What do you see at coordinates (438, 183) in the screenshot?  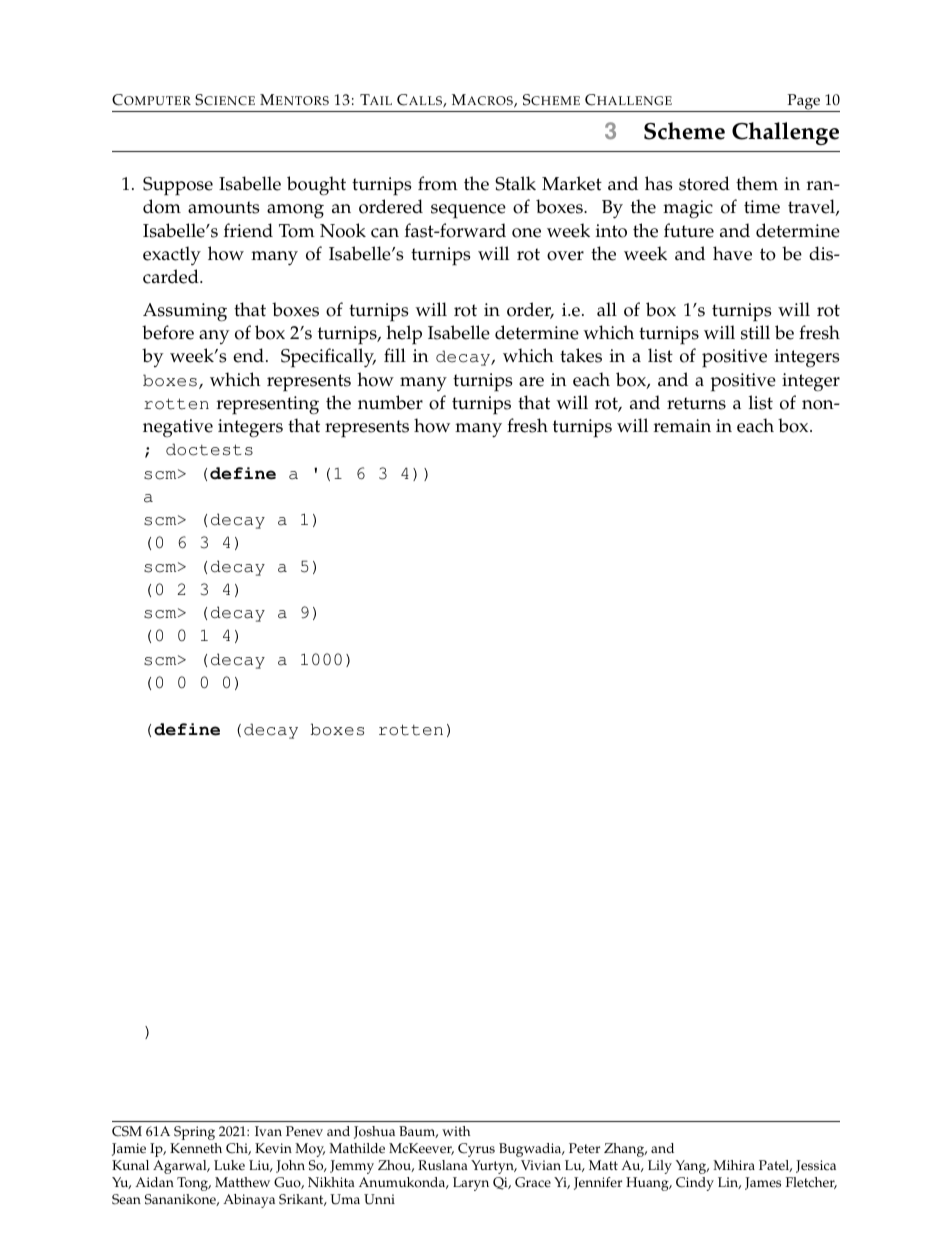 I see `from` at bounding box center [438, 183].
